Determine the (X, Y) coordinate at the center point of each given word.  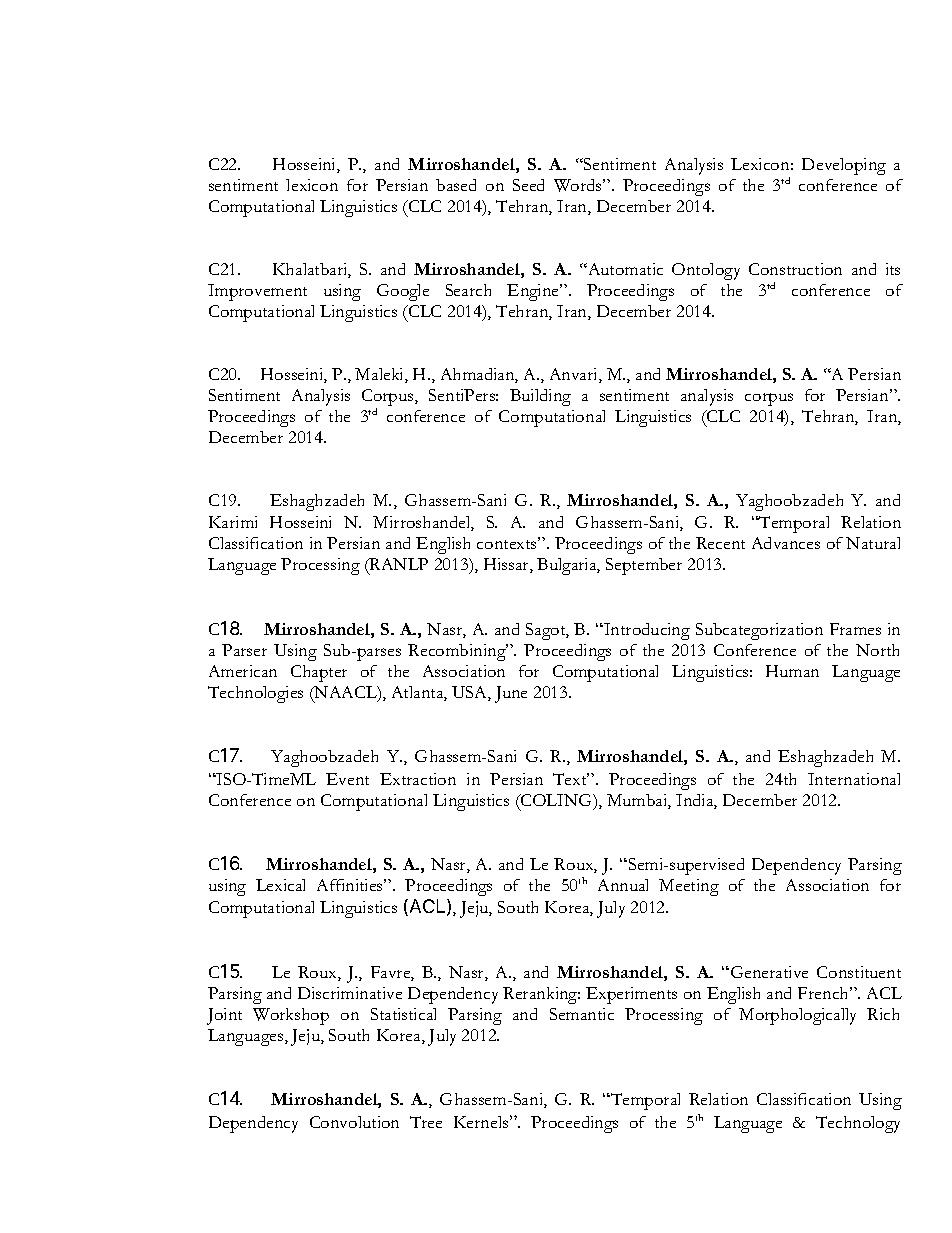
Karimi (233, 522)
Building (540, 397)
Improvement (257, 292)
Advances (786, 543)
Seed (528, 185)
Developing (844, 166)
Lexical (280, 885)
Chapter (319, 673)
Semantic (582, 1014)
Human (792, 671)
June (511, 694)
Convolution (354, 1122)
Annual (623, 885)
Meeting (689, 887)
